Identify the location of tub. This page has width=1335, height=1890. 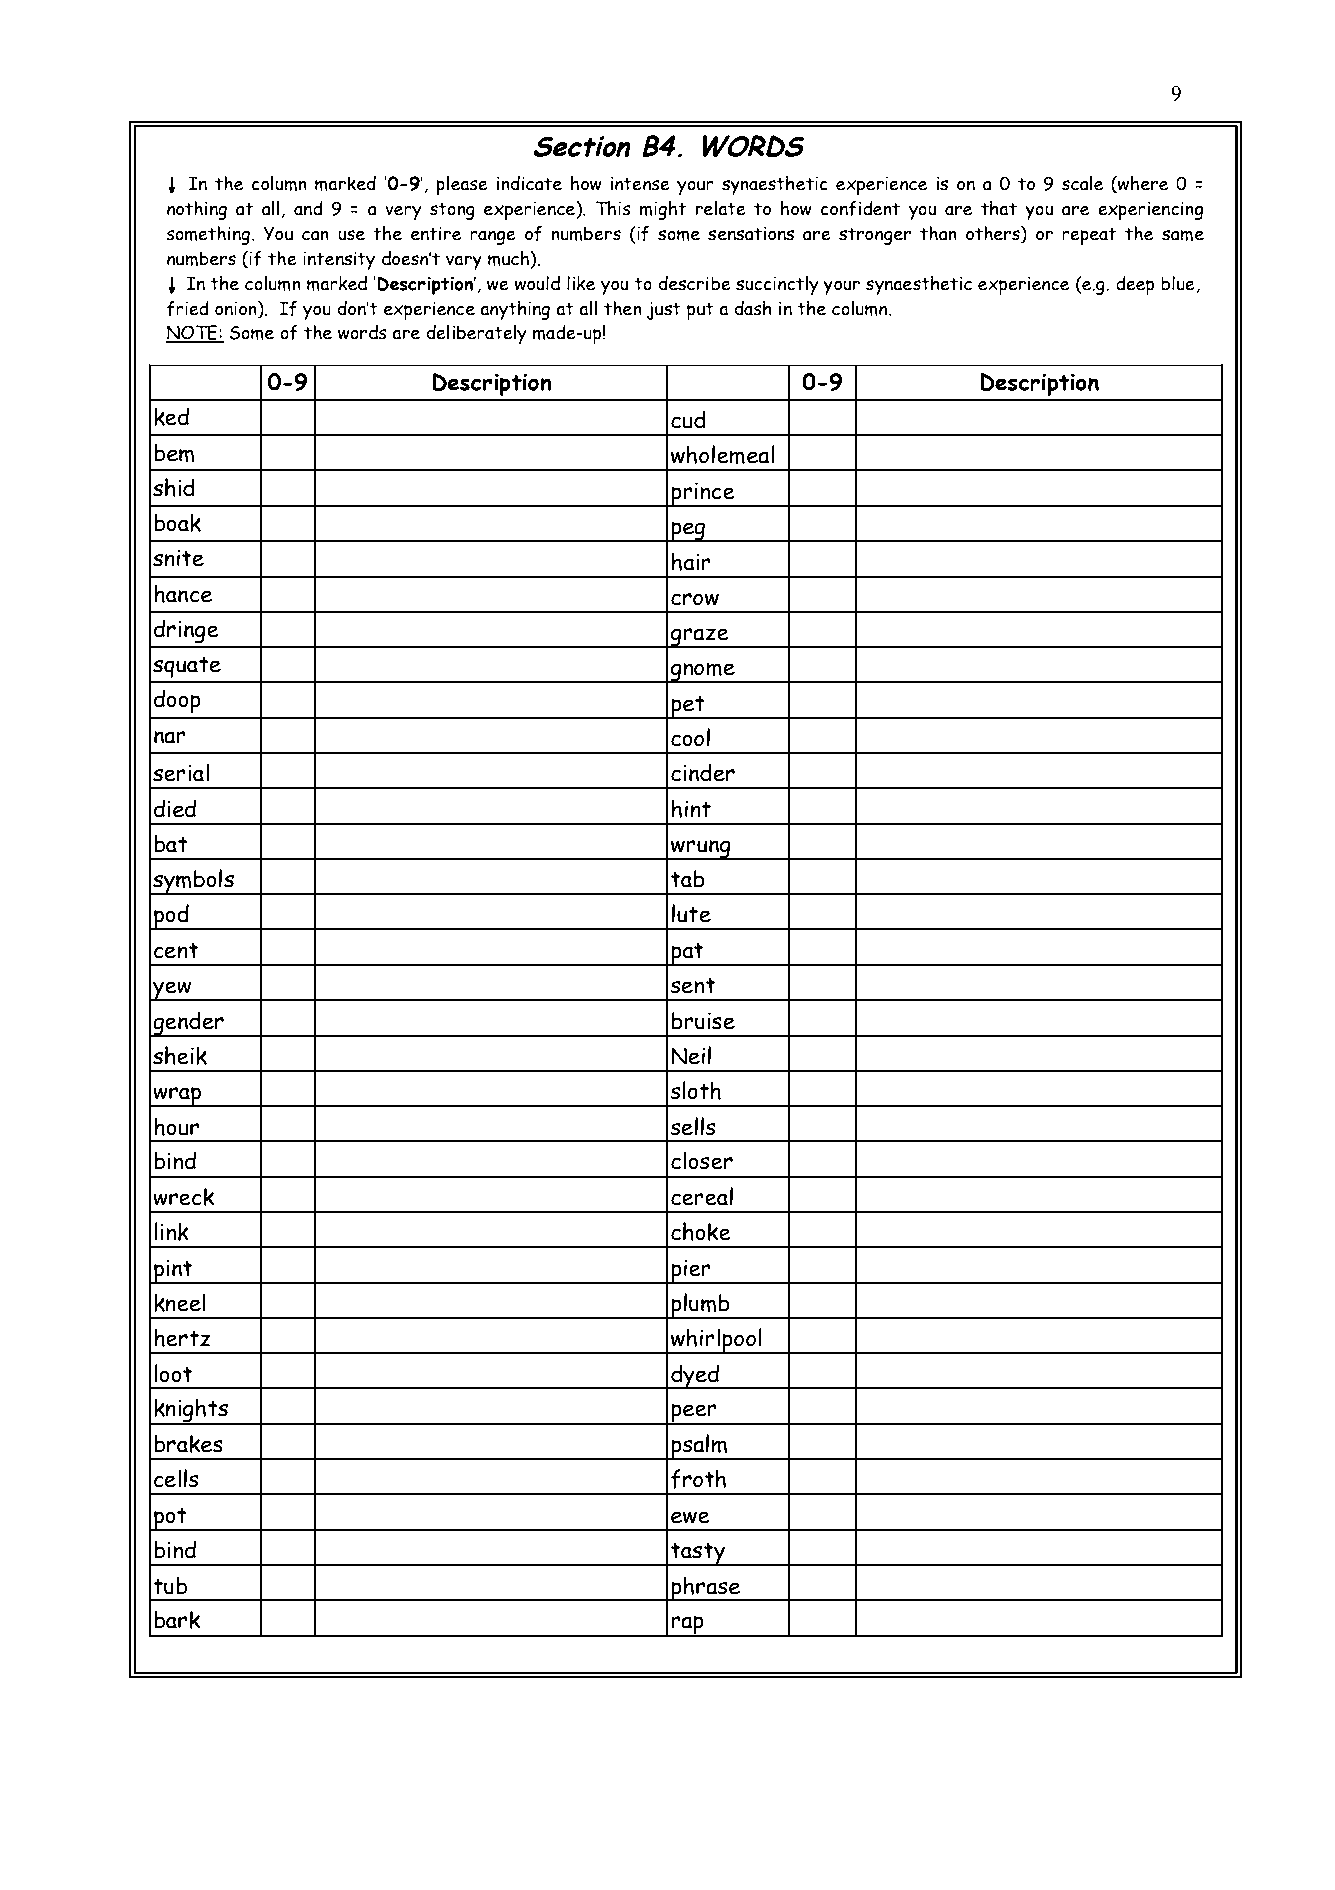
(170, 1586).
